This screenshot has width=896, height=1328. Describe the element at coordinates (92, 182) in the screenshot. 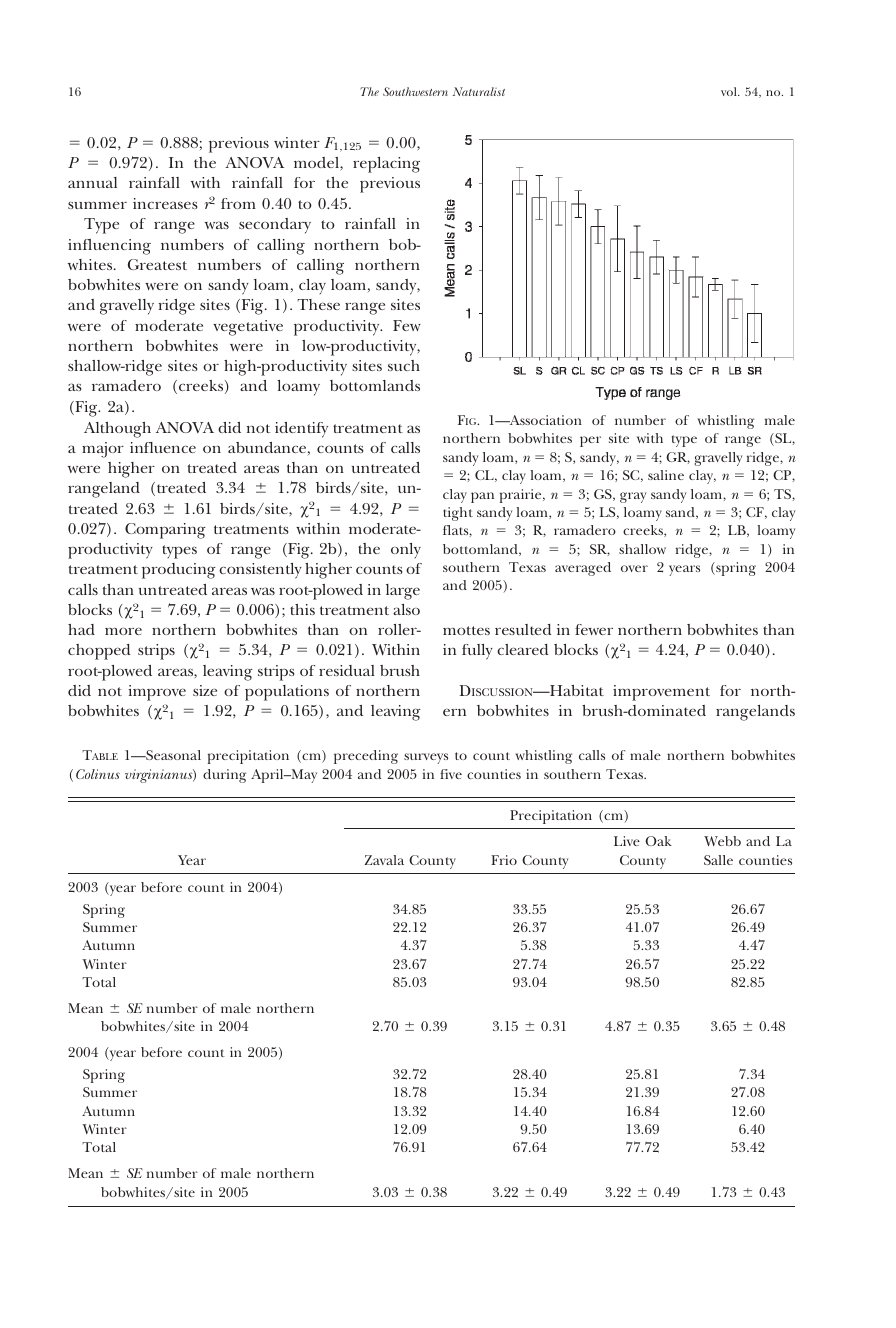

I see `annual` at that location.
